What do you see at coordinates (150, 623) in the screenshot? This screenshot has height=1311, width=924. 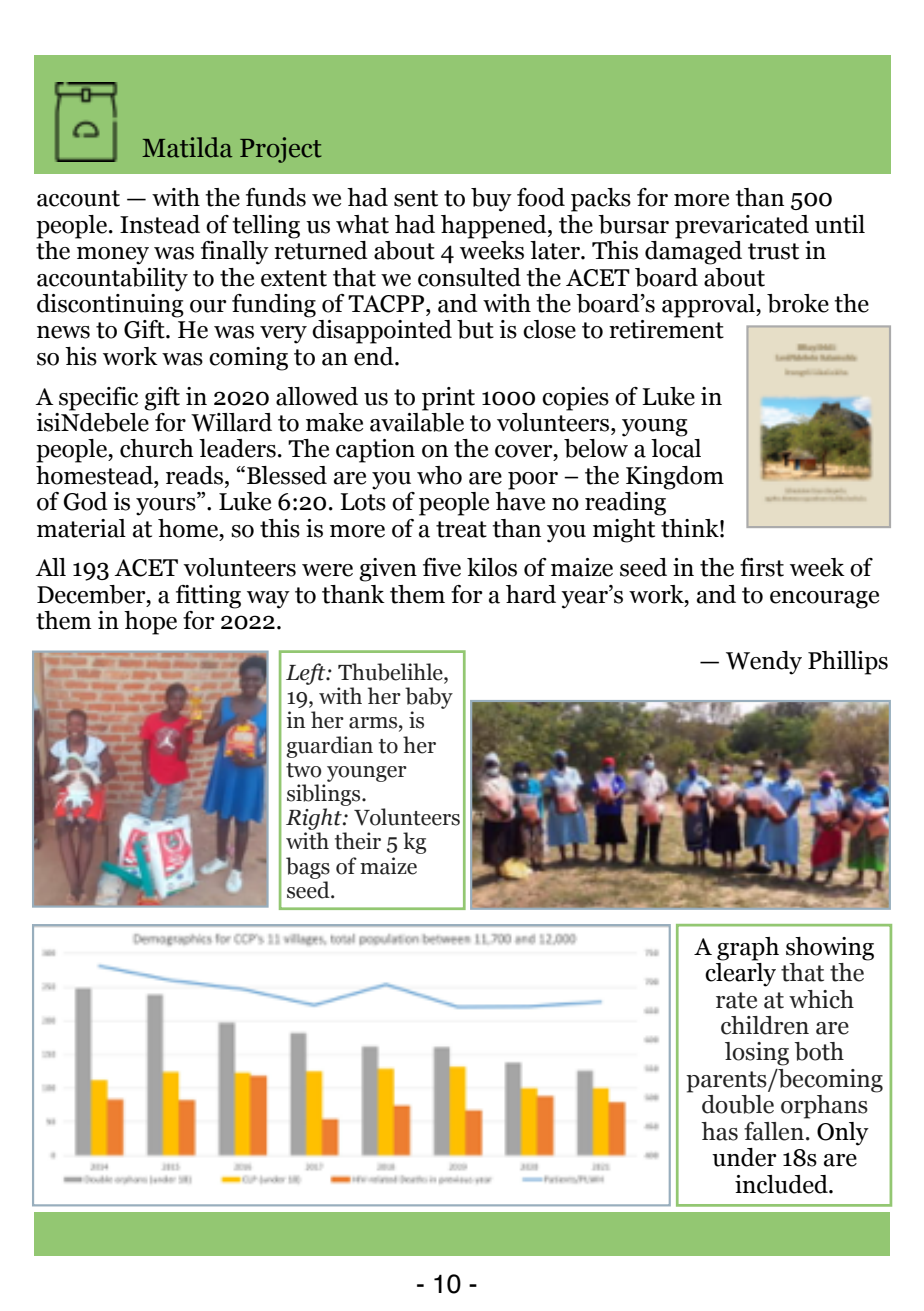 I see `hope` at bounding box center [150, 623].
